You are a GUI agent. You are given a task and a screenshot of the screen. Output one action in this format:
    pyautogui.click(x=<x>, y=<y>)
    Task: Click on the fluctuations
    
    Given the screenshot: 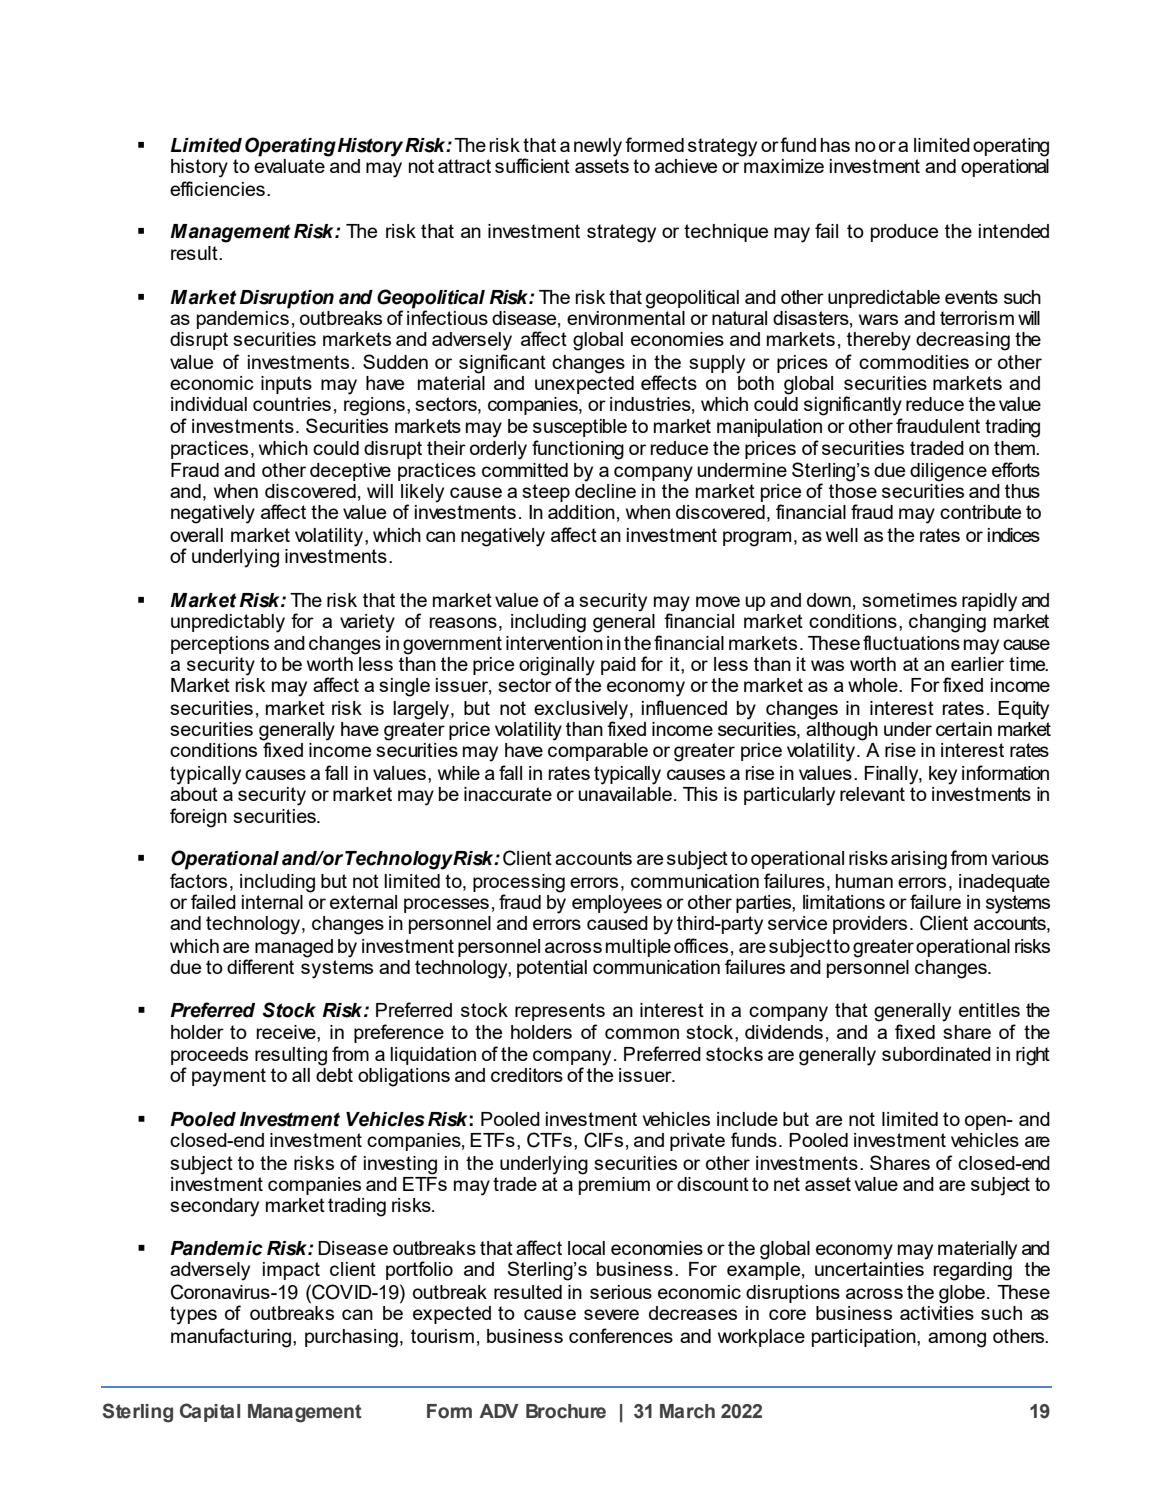 What is the action you would take?
    pyautogui.click(x=911, y=642)
